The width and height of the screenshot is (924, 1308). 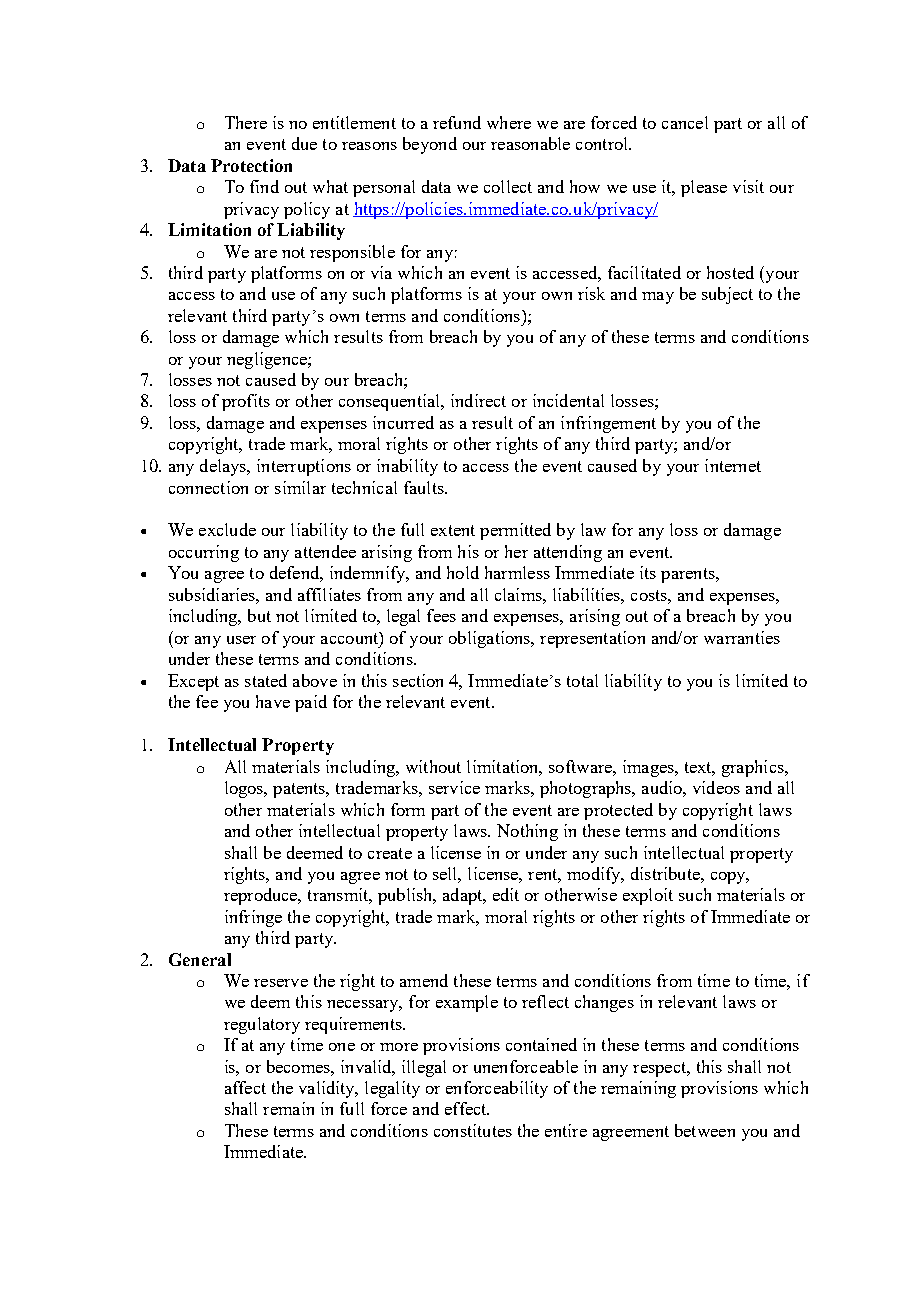 I want to click on obligations, so click(x=491, y=639).
